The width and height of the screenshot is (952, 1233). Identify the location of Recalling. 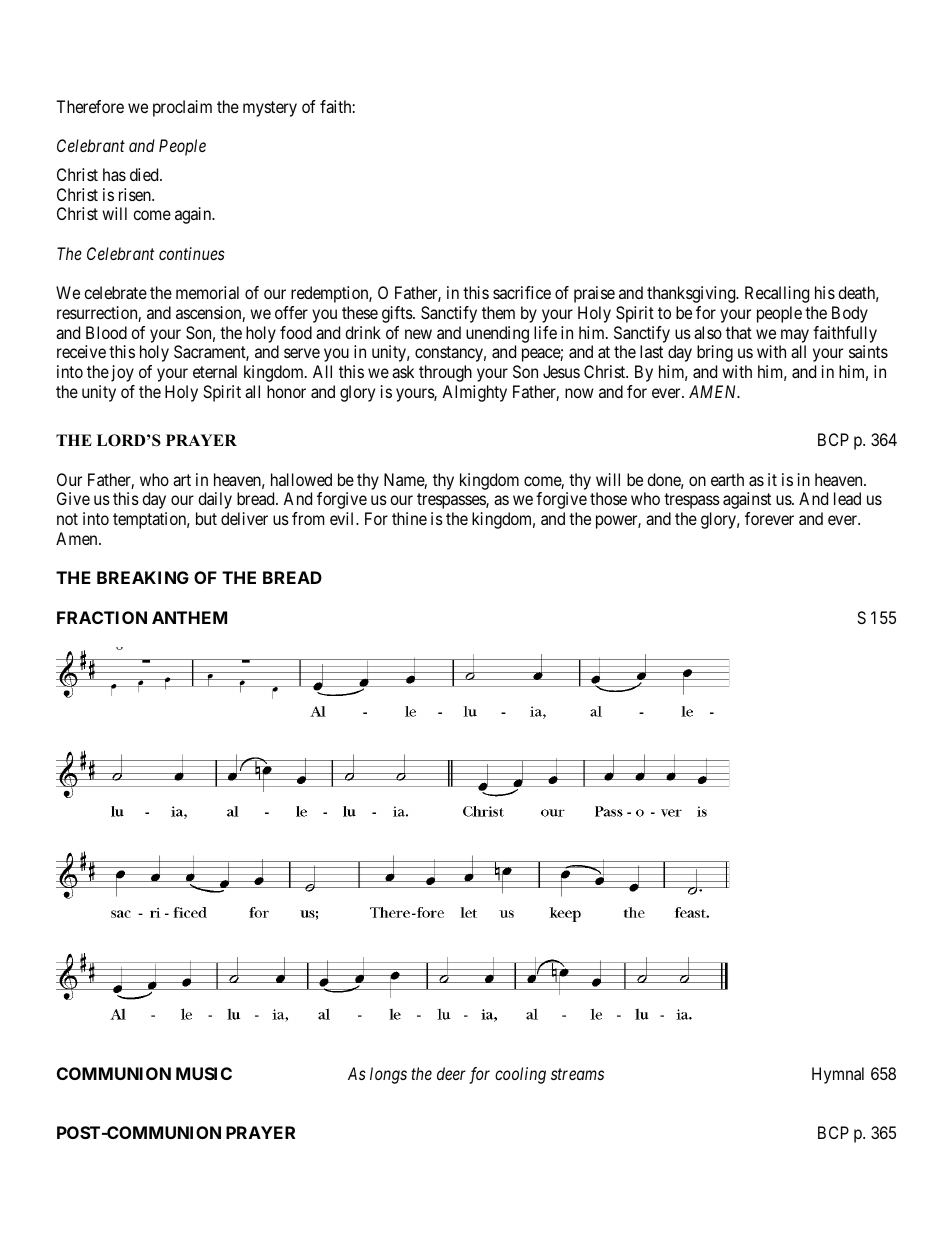
(777, 294).
